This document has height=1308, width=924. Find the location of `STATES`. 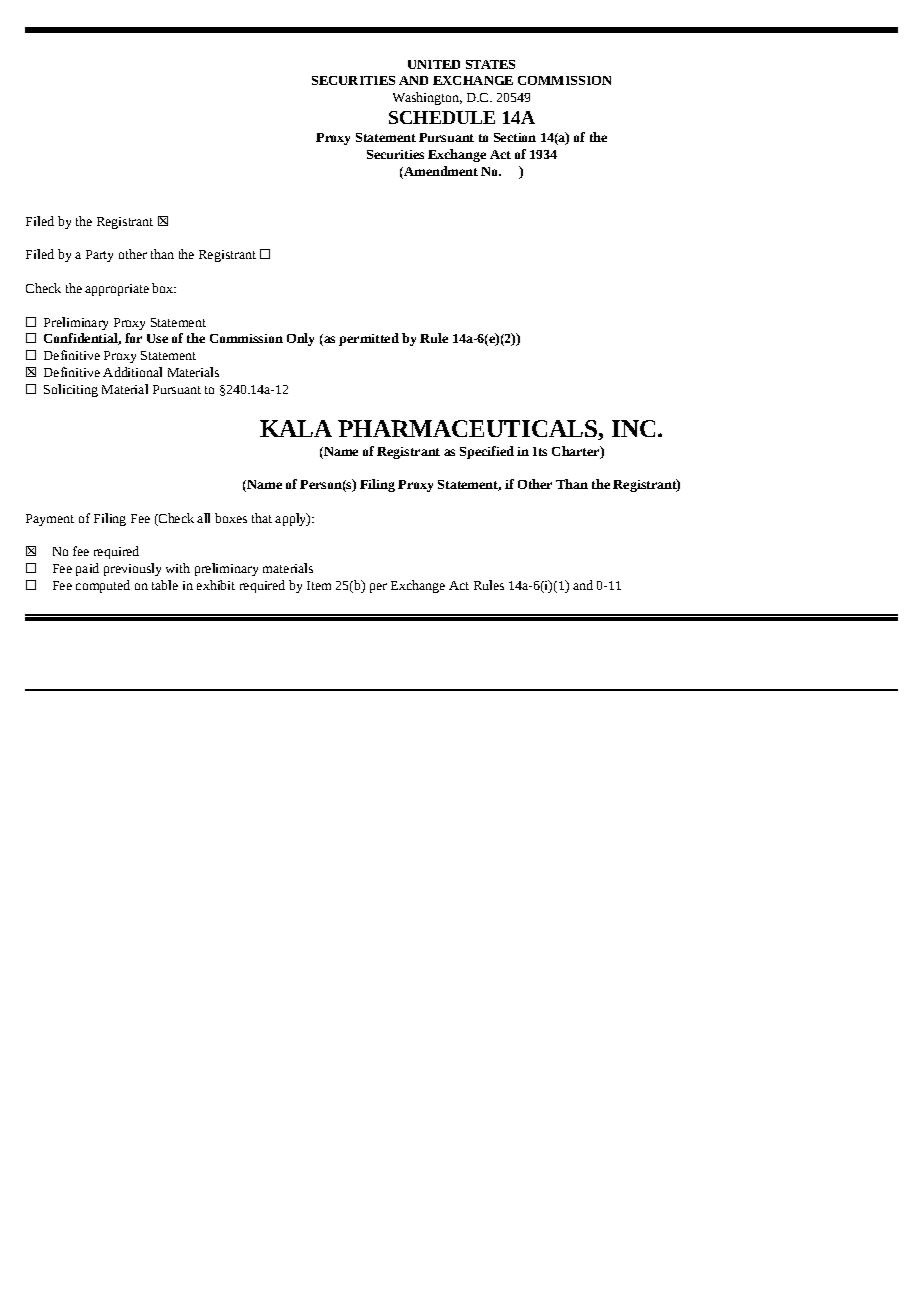

STATES is located at coordinates (490, 64).
